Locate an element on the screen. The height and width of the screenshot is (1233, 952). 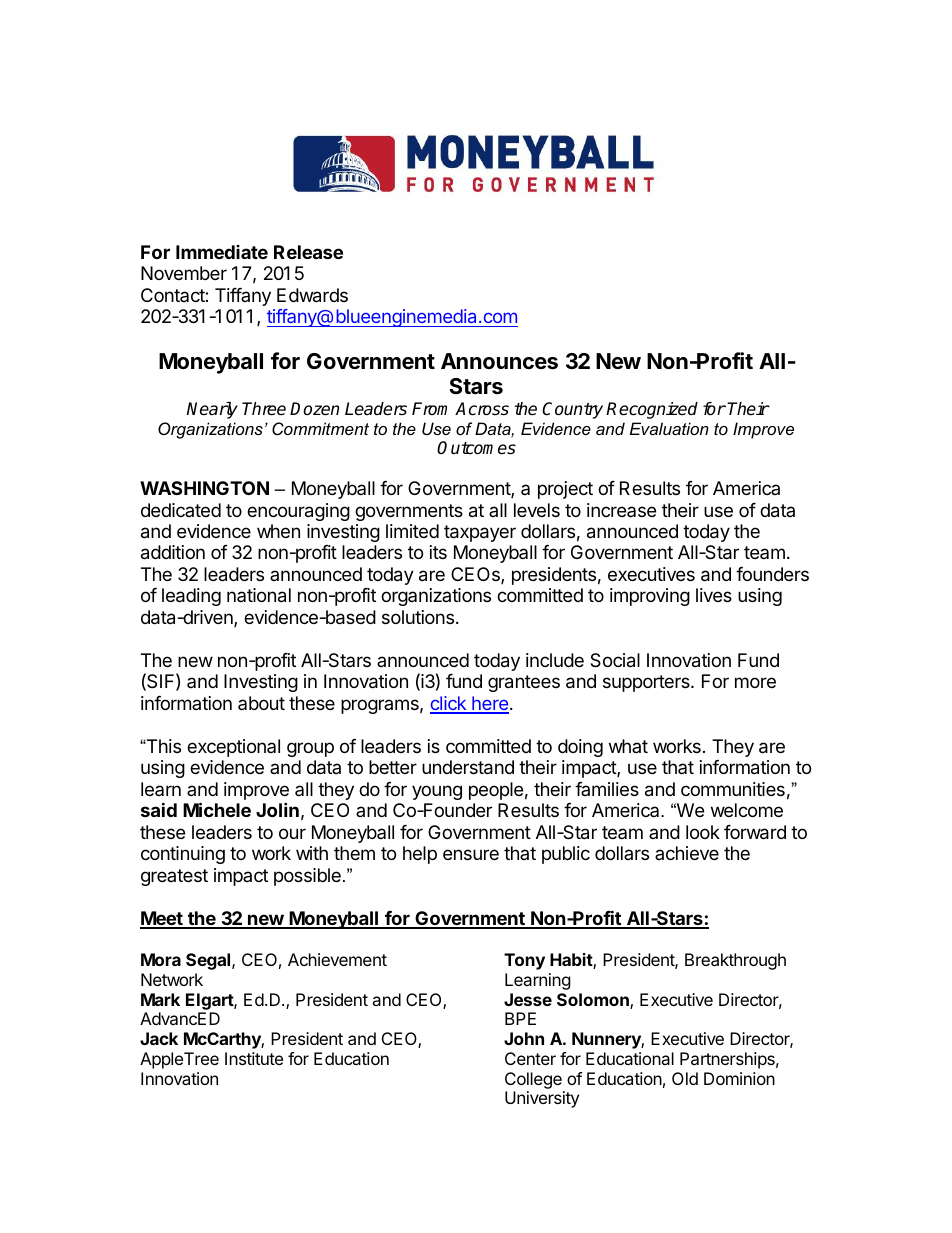
about is located at coordinates (261, 703).
